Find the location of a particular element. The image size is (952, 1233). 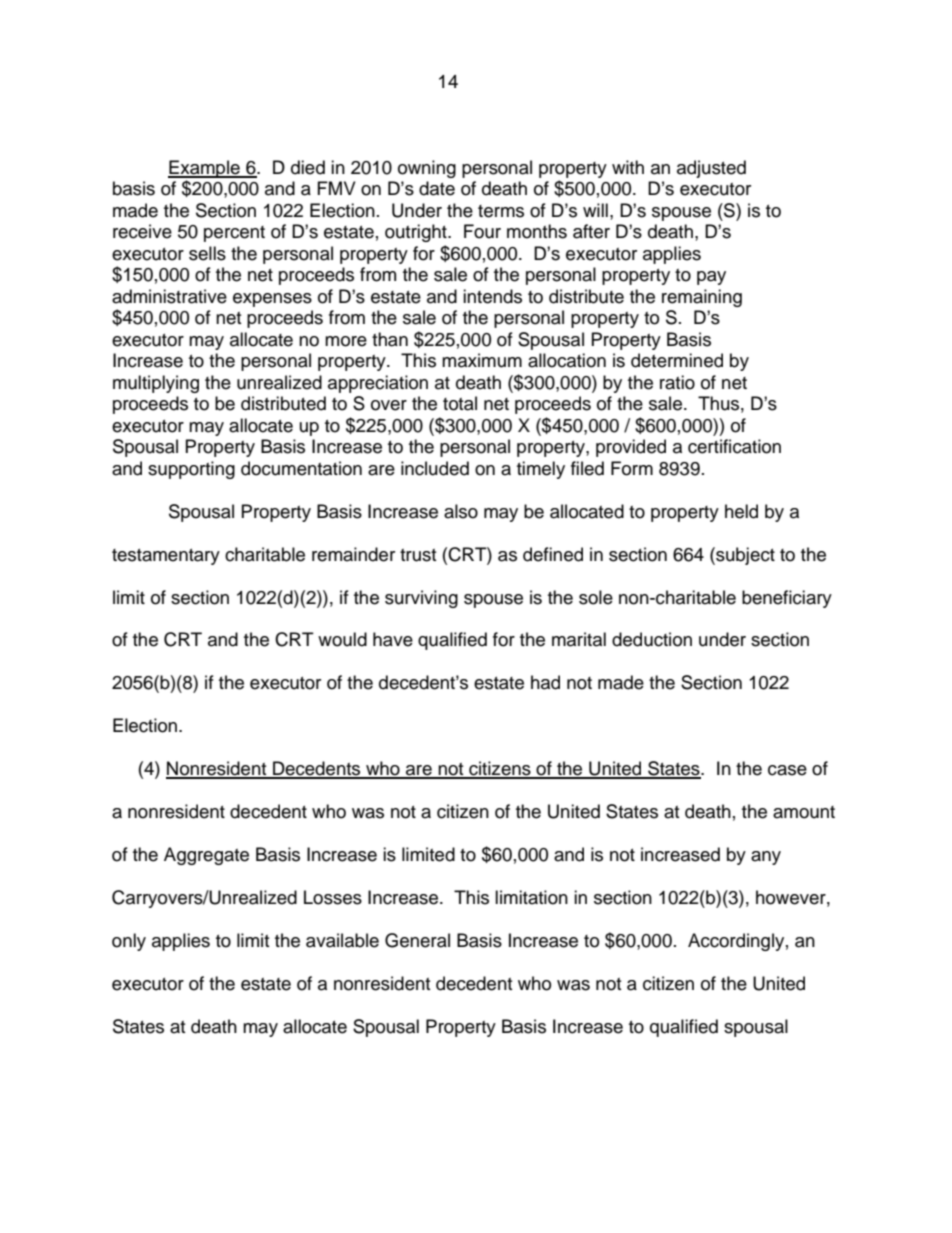

held is located at coordinates (741, 511).
